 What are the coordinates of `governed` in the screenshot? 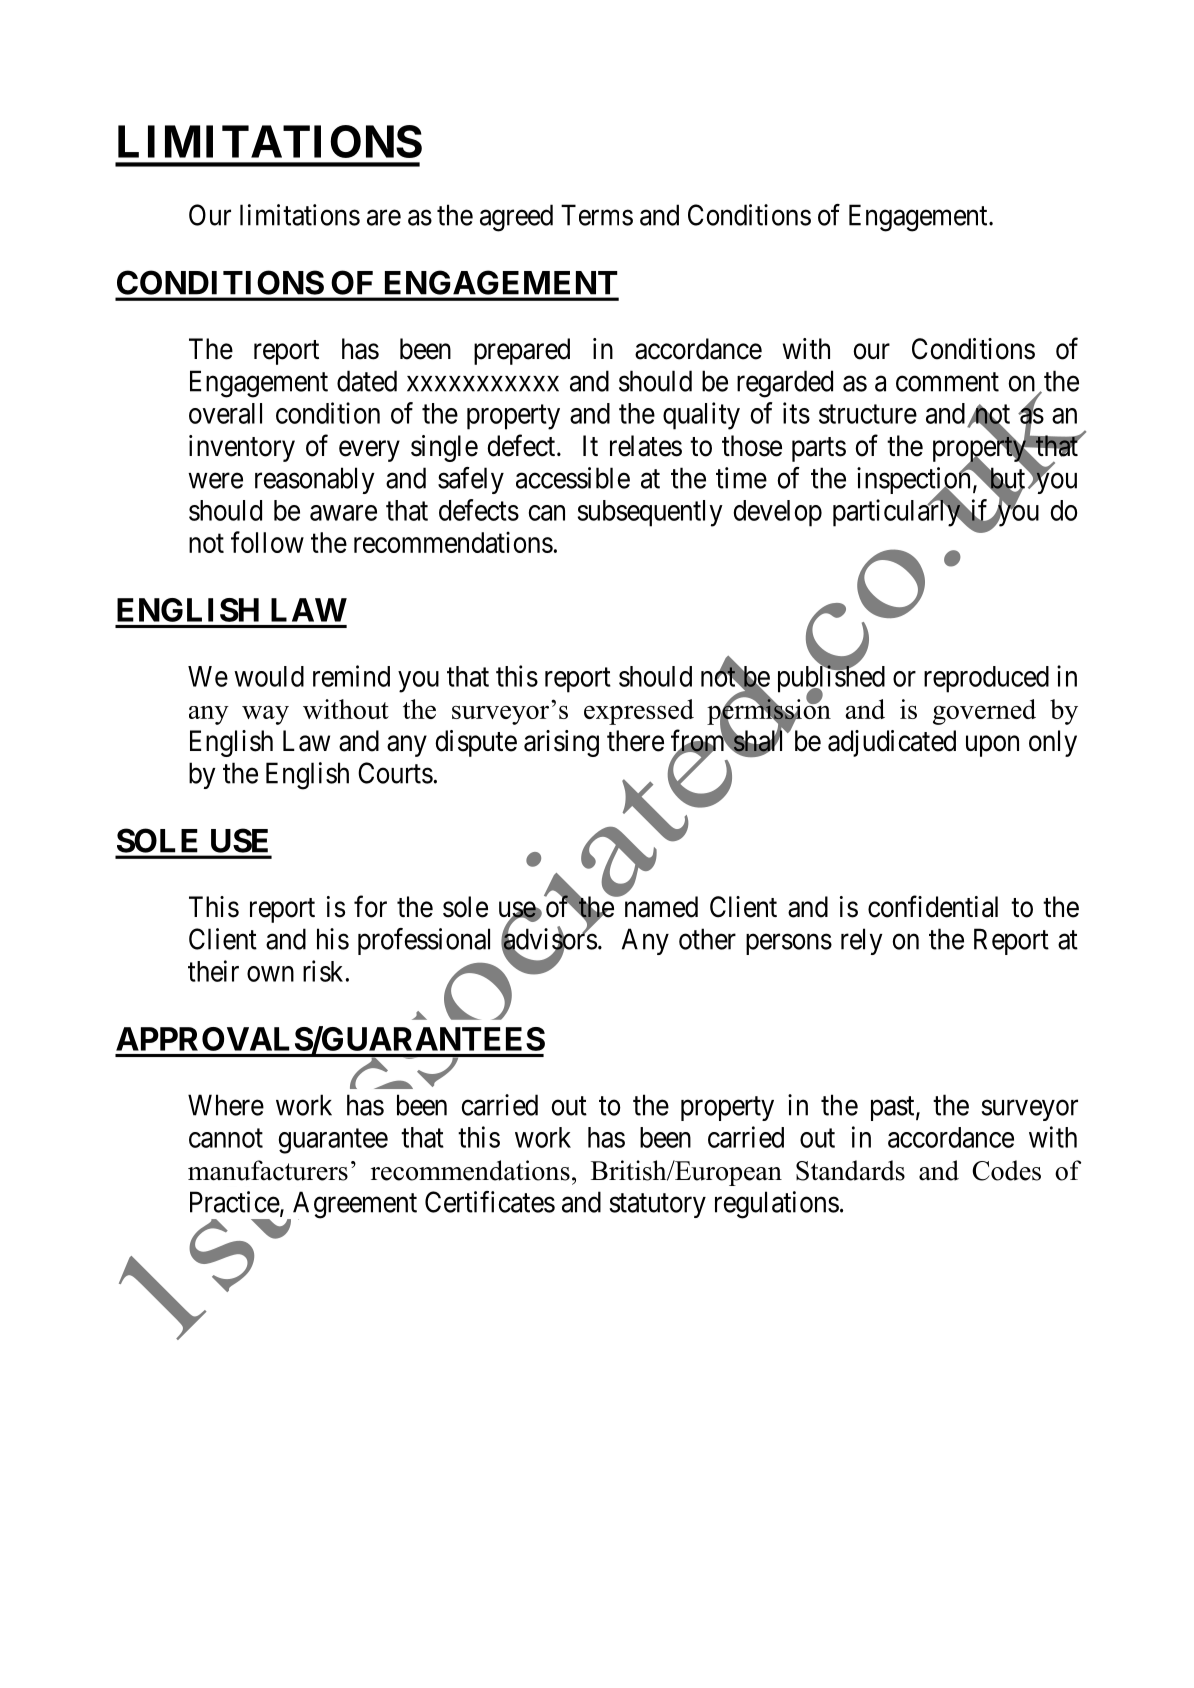 It's located at (984, 712).
